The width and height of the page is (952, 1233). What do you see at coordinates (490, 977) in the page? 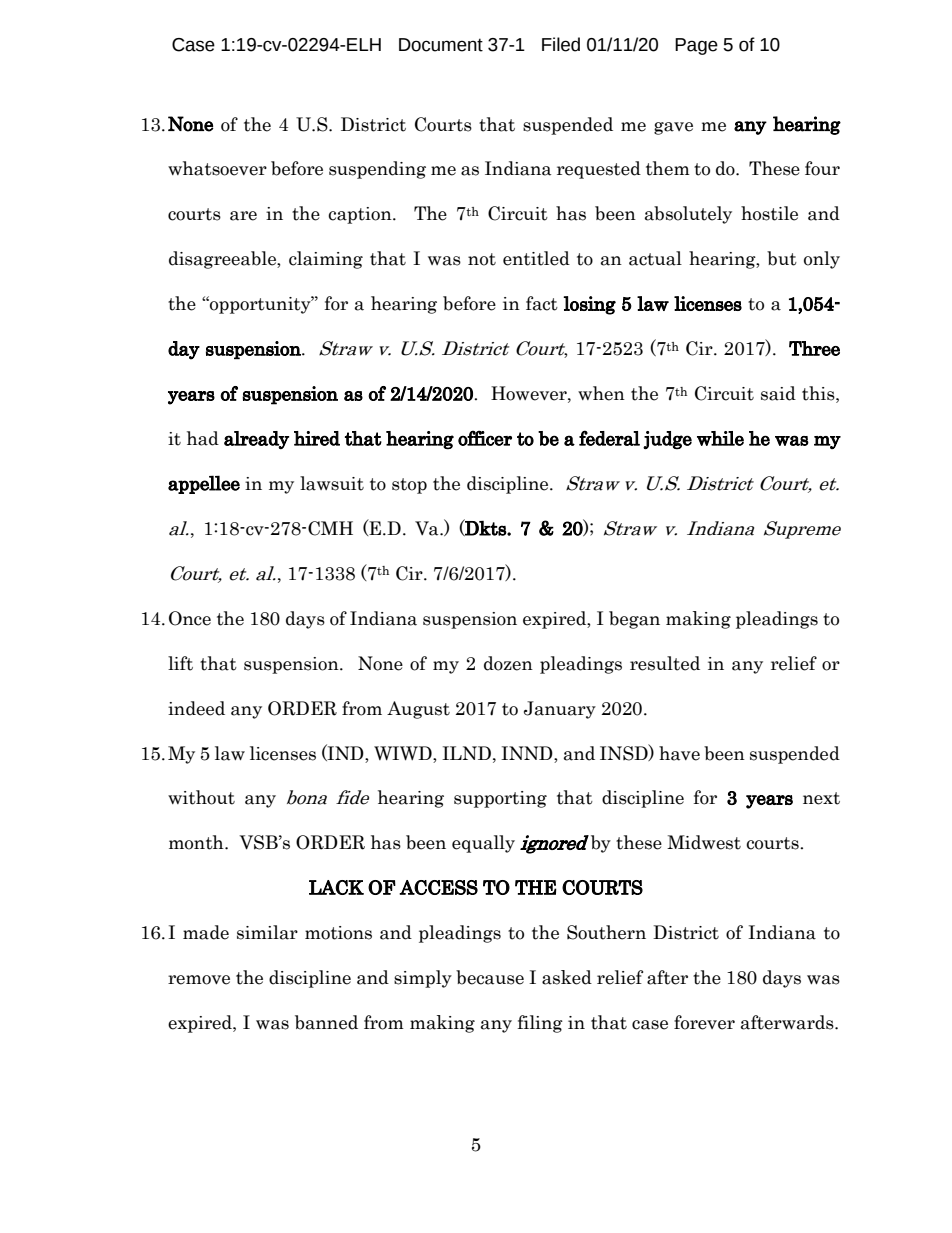
I see `because` at bounding box center [490, 977].
